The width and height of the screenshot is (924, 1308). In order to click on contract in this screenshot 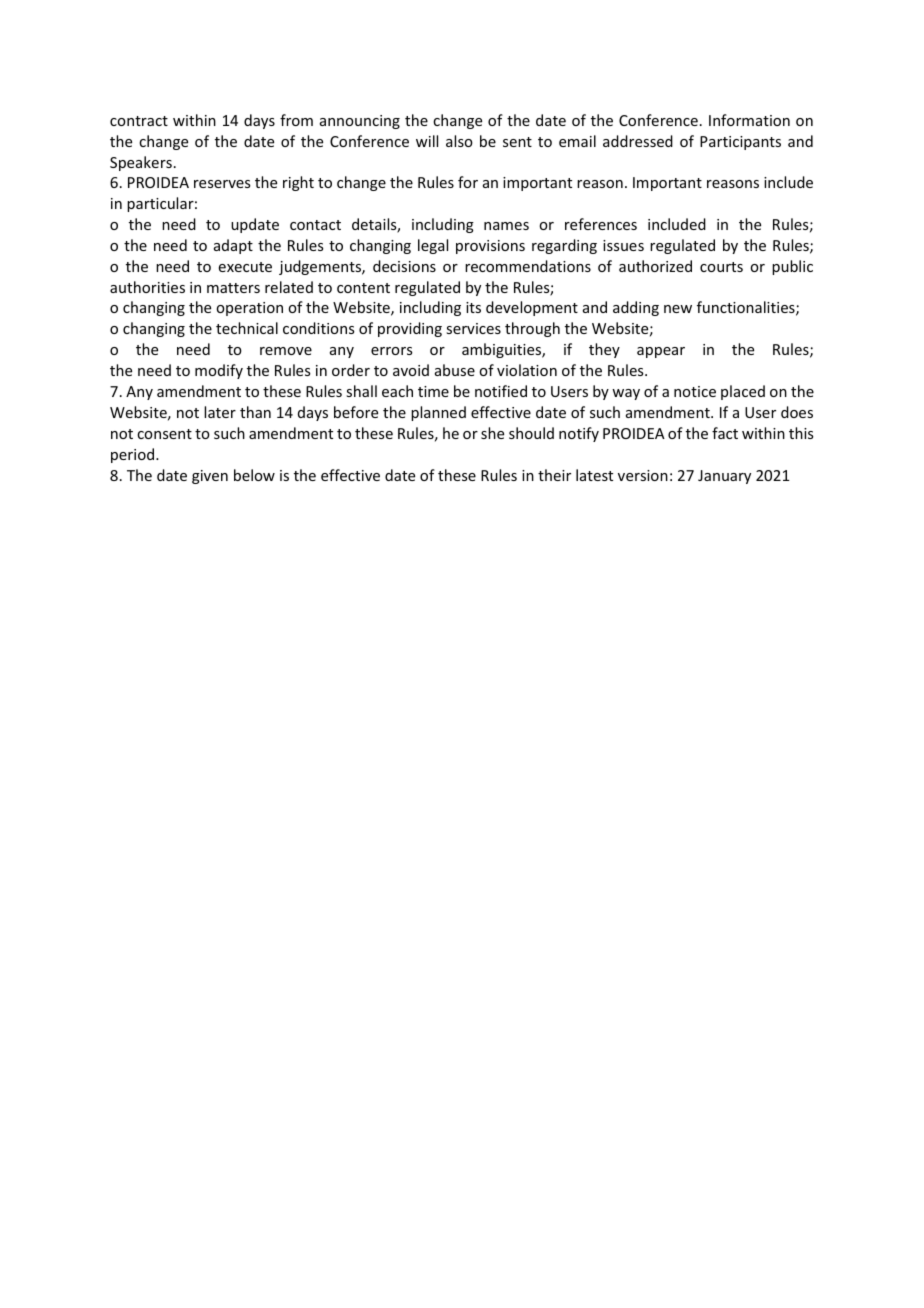, I will do `click(139, 121)`.
